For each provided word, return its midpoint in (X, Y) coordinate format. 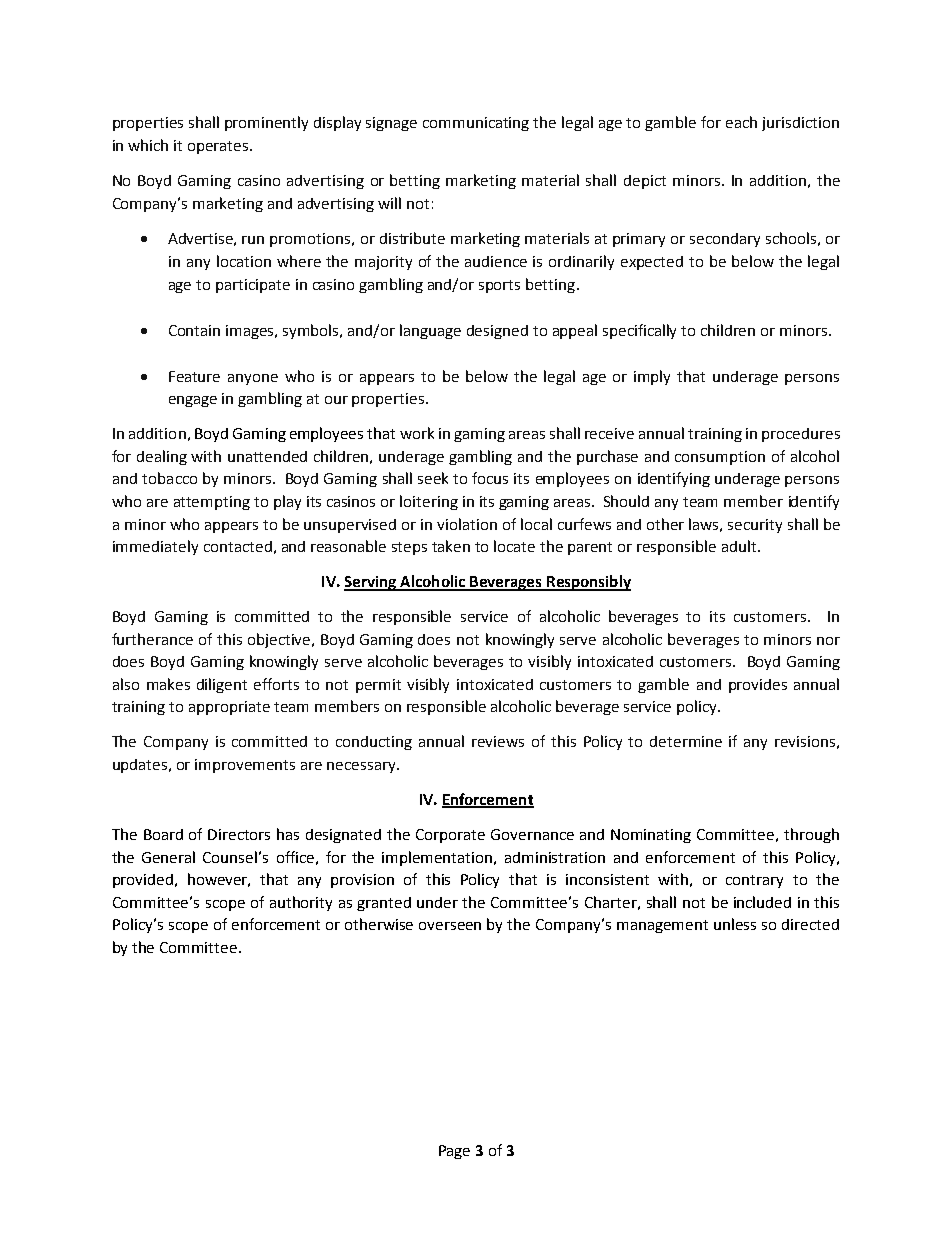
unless (735, 924)
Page (454, 1152)
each (741, 122)
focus (490, 478)
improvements (245, 766)
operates (219, 147)
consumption (720, 458)
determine (686, 741)
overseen (450, 926)
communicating (476, 124)
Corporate (450, 836)
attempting (212, 503)
